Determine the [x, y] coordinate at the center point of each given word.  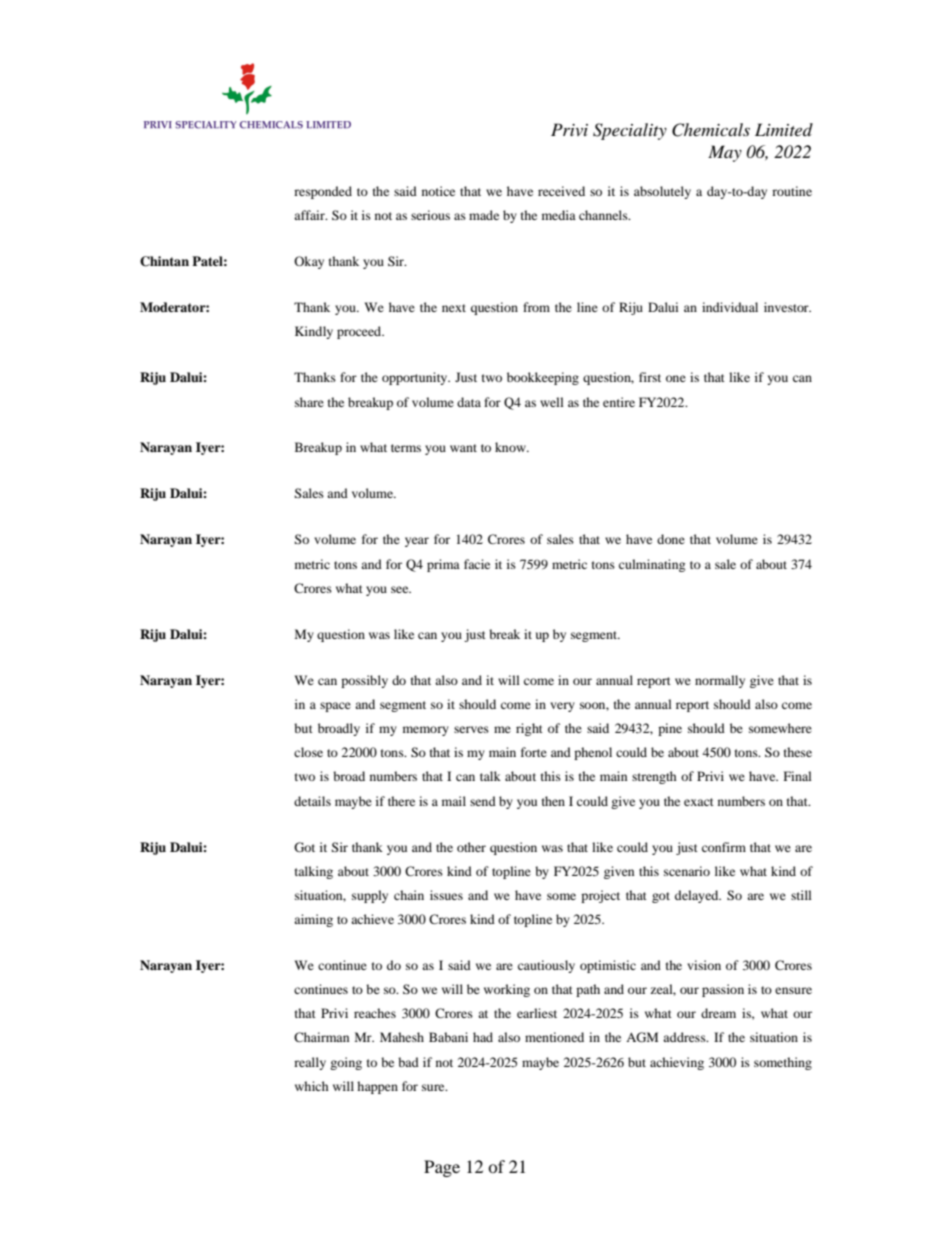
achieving [677, 1063]
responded [323, 192]
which [312, 1086]
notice [438, 191]
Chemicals [711, 130]
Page [442, 1168]
